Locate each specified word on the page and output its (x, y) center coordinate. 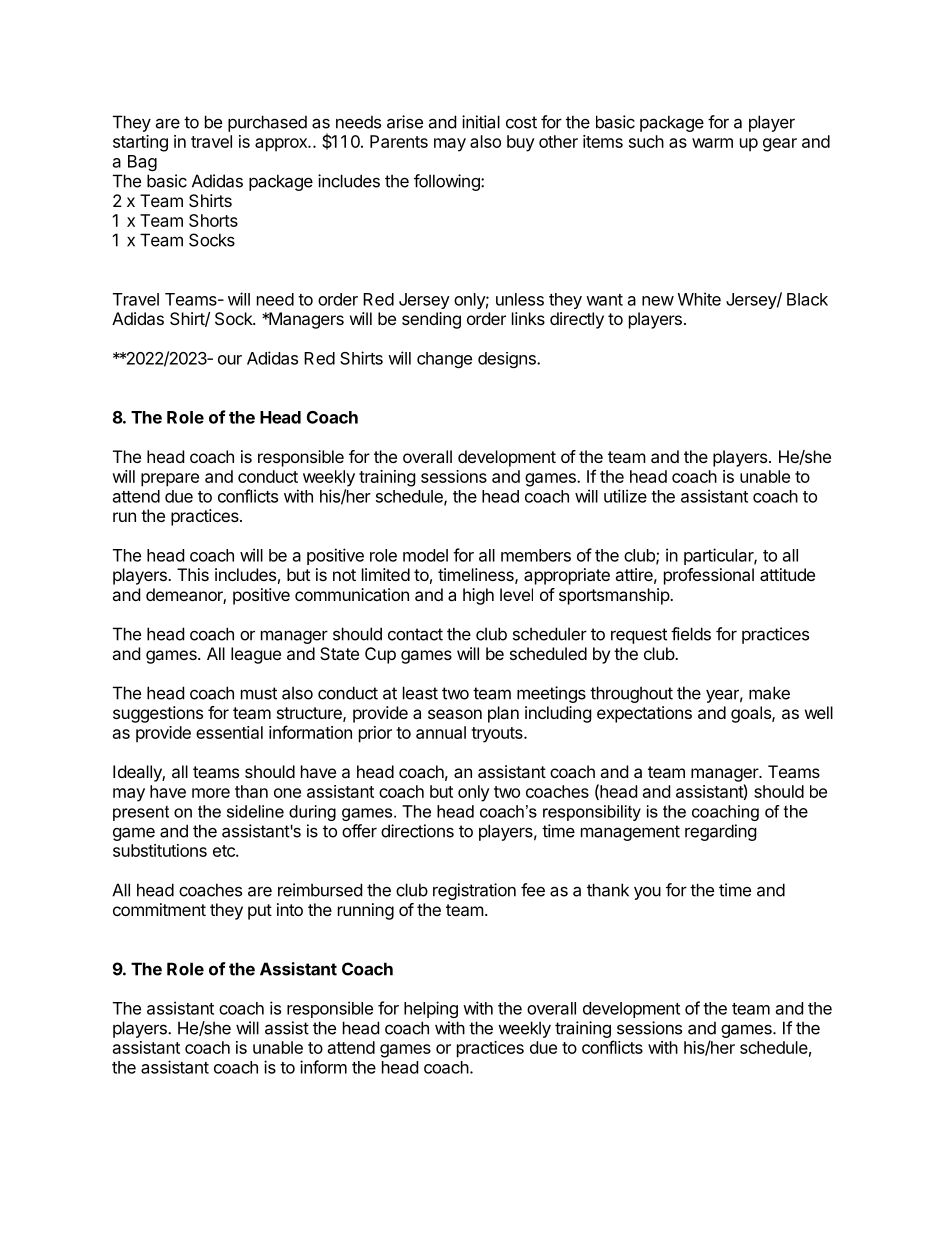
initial (481, 122)
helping (431, 1009)
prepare (170, 480)
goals (752, 714)
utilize (625, 496)
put (260, 912)
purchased (267, 123)
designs (508, 360)
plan (503, 714)
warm (712, 143)
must (259, 693)
